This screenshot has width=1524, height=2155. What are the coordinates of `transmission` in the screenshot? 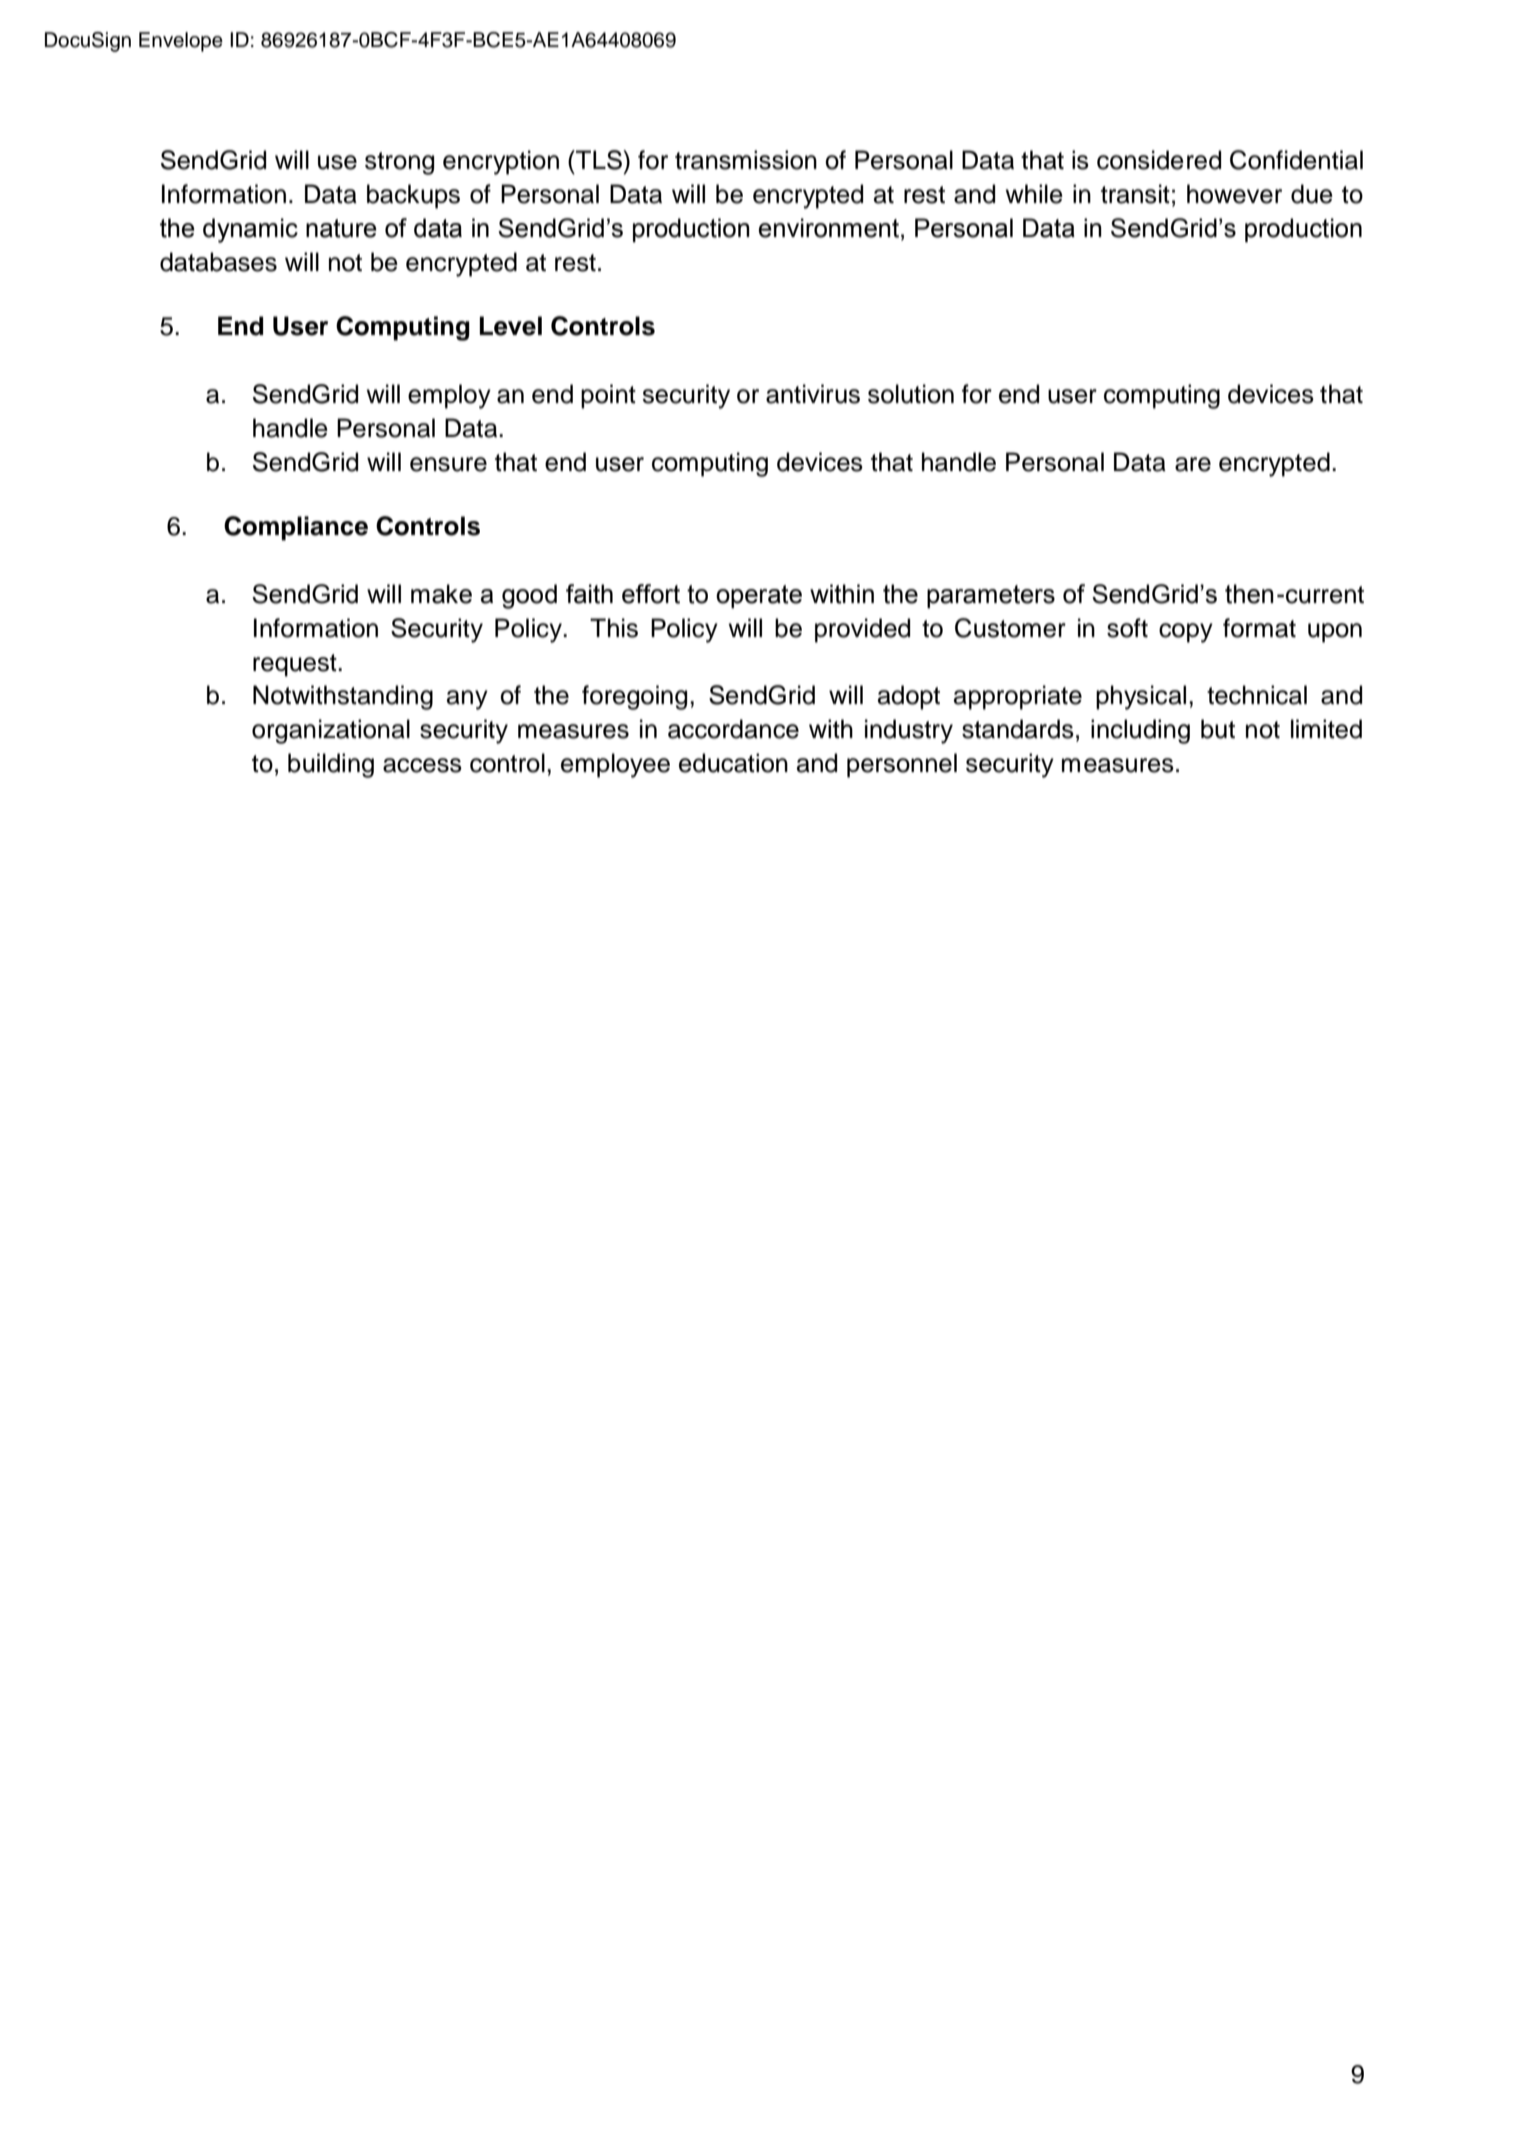 It's located at (746, 160).
